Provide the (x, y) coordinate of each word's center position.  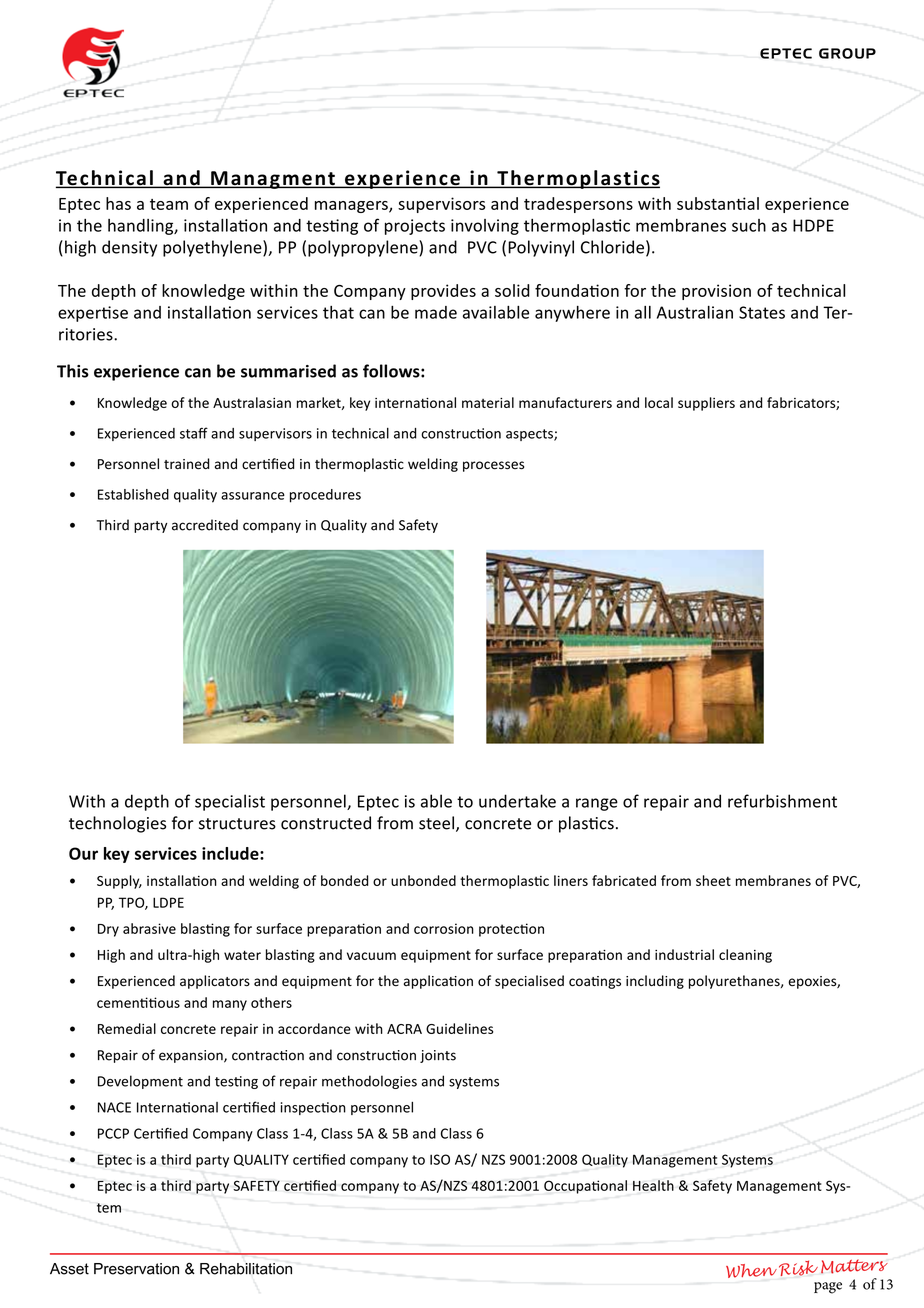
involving (485, 227)
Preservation (136, 1269)
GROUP (847, 53)
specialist (230, 802)
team (169, 204)
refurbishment (782, 801)
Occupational (585, 1187)
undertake (517, 801)
